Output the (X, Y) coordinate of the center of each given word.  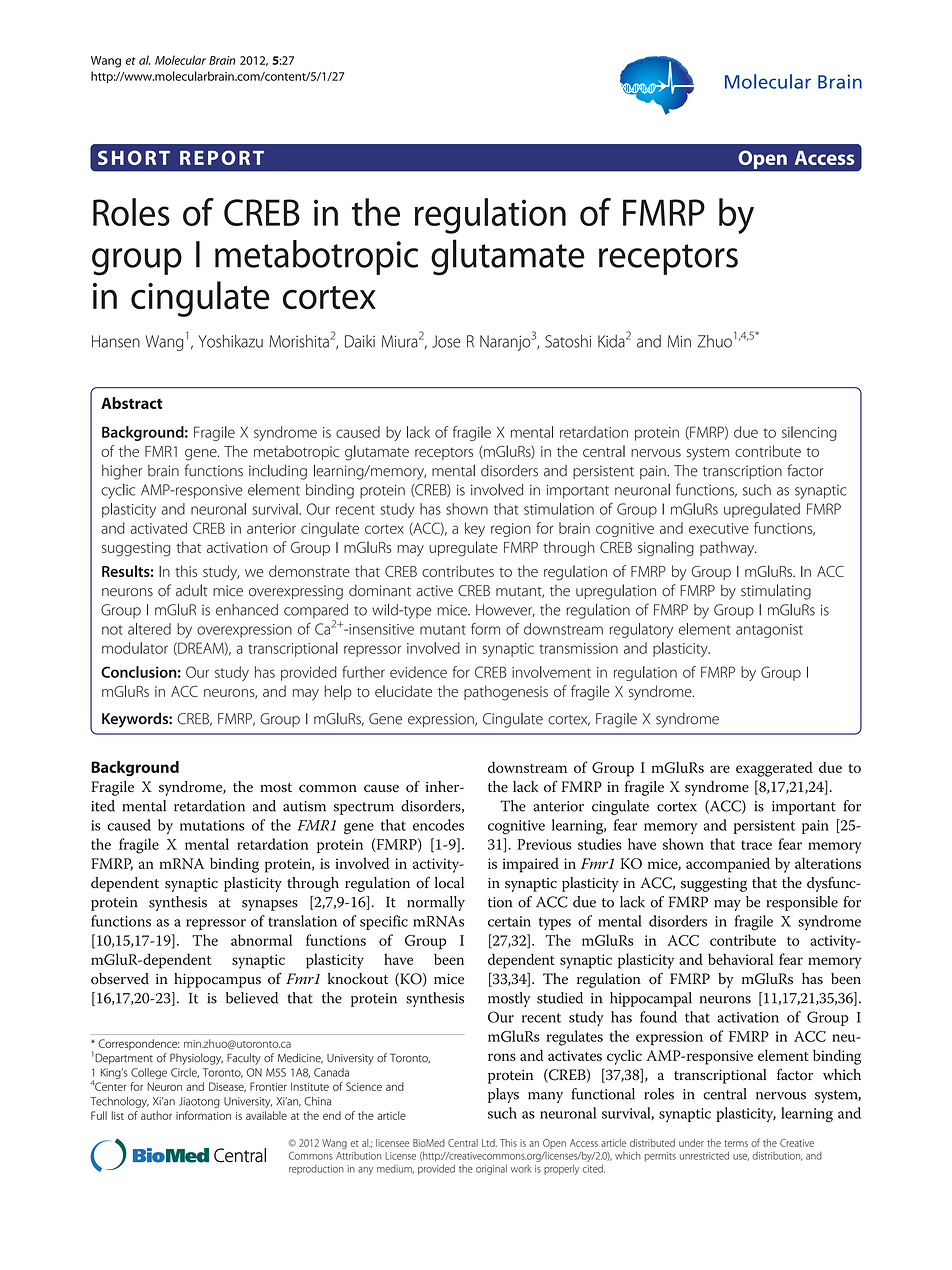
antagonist (769, 631)
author (156, 1115)
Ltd (489, 1143)
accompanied (728, 865)
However (505, 610)
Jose (446, 341)
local (449, 883)
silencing (809, 433)
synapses (270, 905)
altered (149, 629)
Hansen (116, 341)
